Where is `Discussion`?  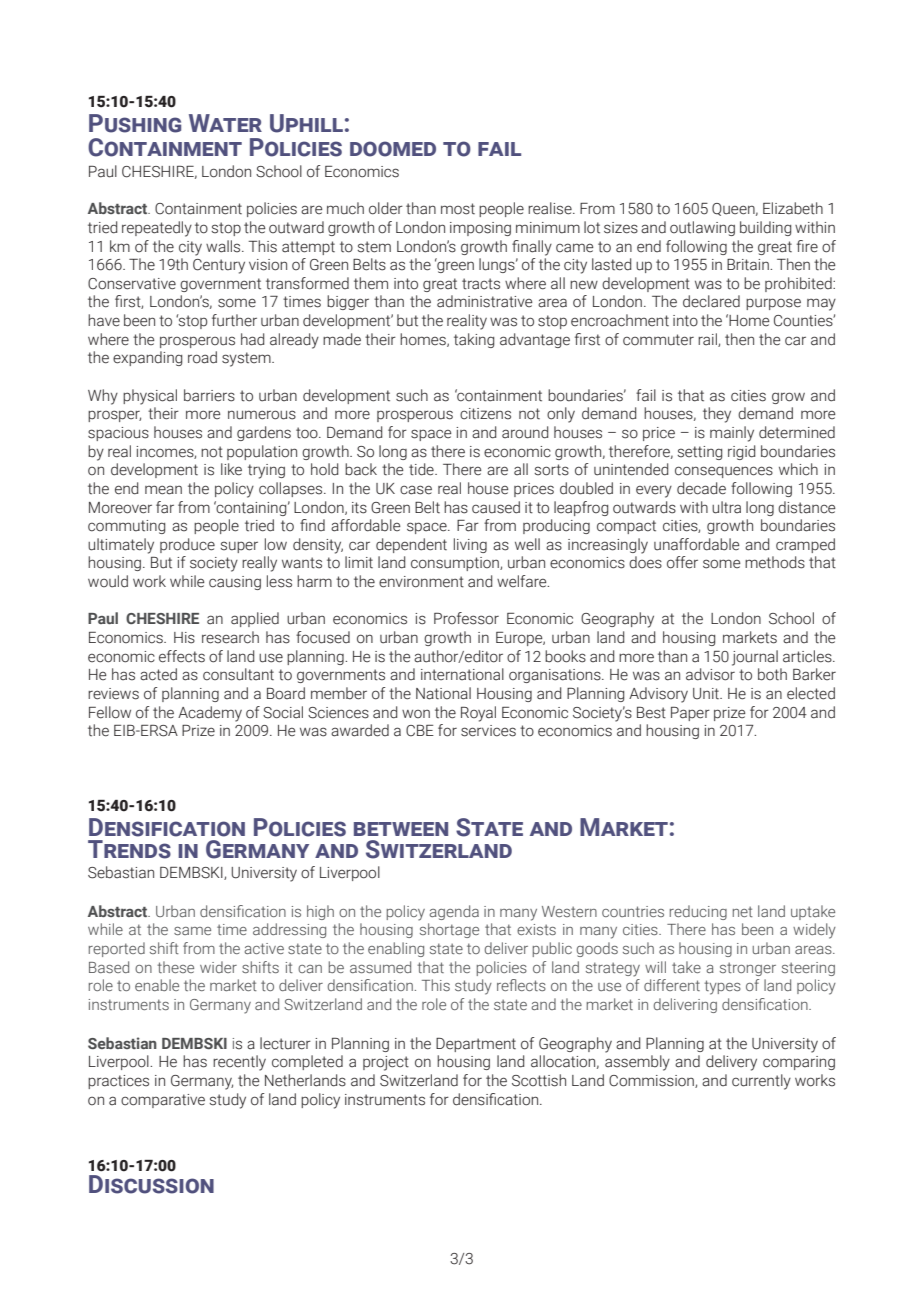 Discussion is located at coordinates (151, 1184).
